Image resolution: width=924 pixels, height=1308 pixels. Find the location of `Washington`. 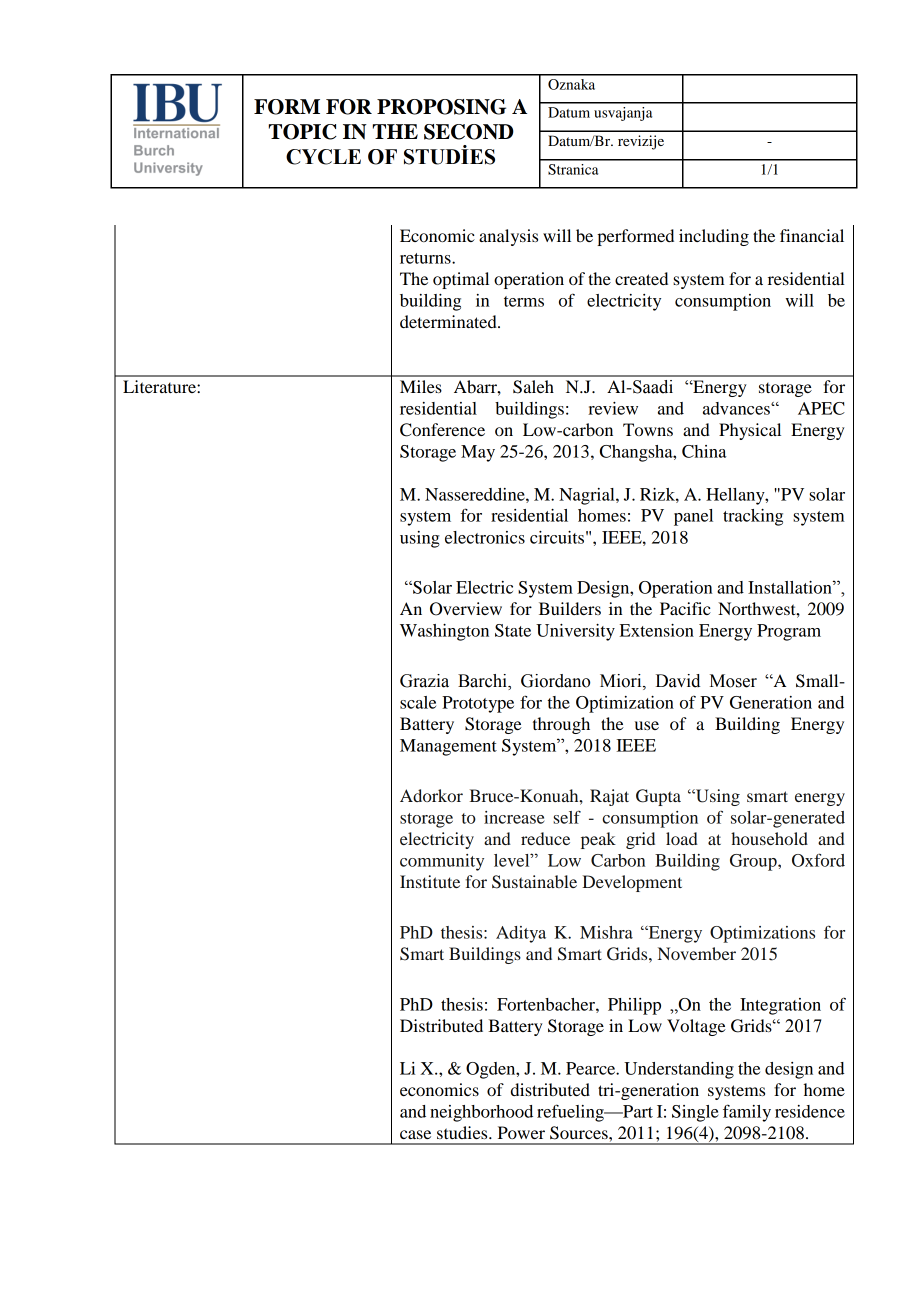

Washington is located at coordinates (444, 632).
